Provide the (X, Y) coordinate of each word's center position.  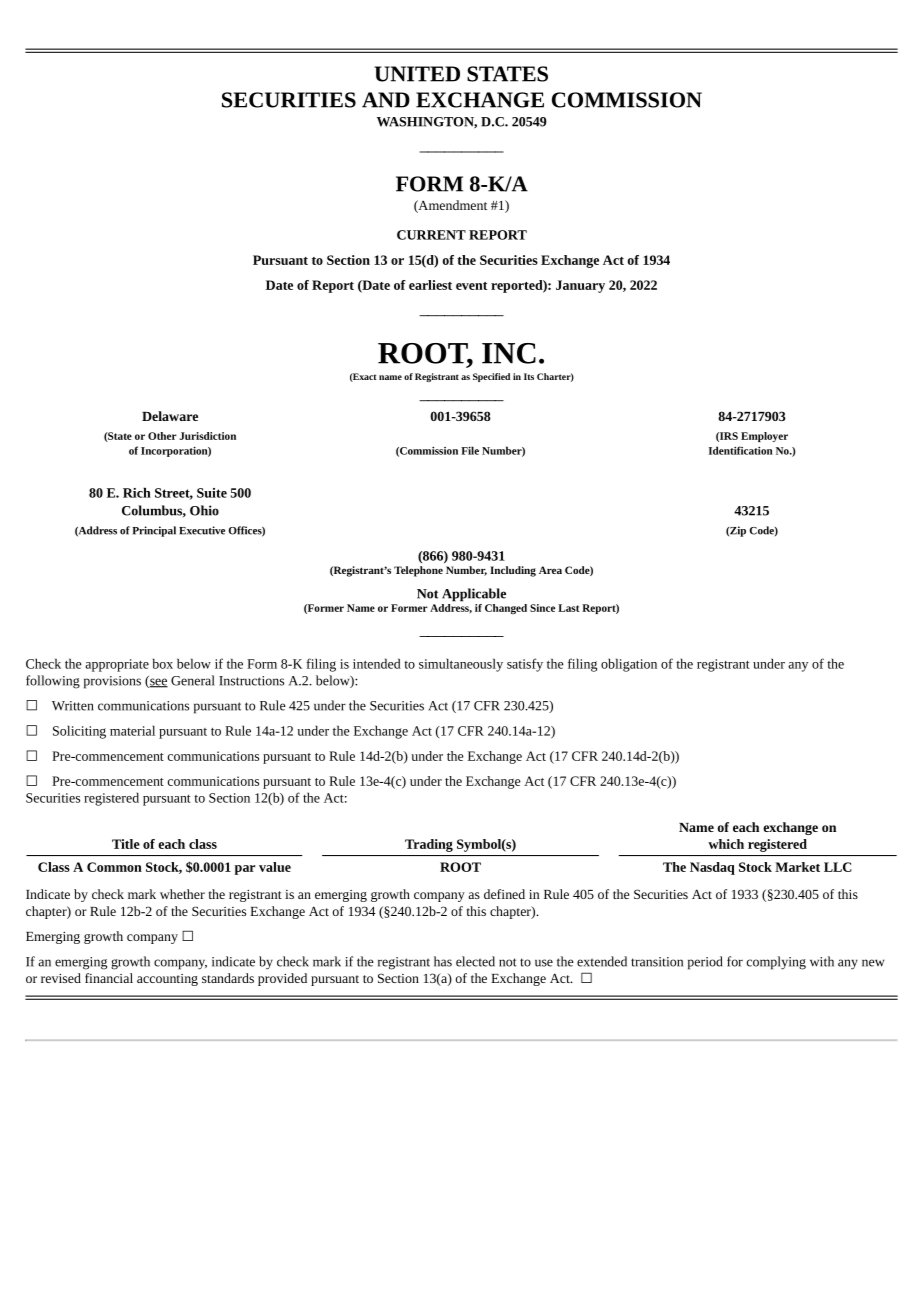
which (726, 844)
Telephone (418, 571)
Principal (154, 531)
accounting (167, 980)
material (132, 730)
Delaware (170, 416)
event (472, 286)
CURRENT (431, 235)
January (580, 286)
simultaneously (461, 665)
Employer (764, 437)
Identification (741, 450)
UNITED (417, 74)
